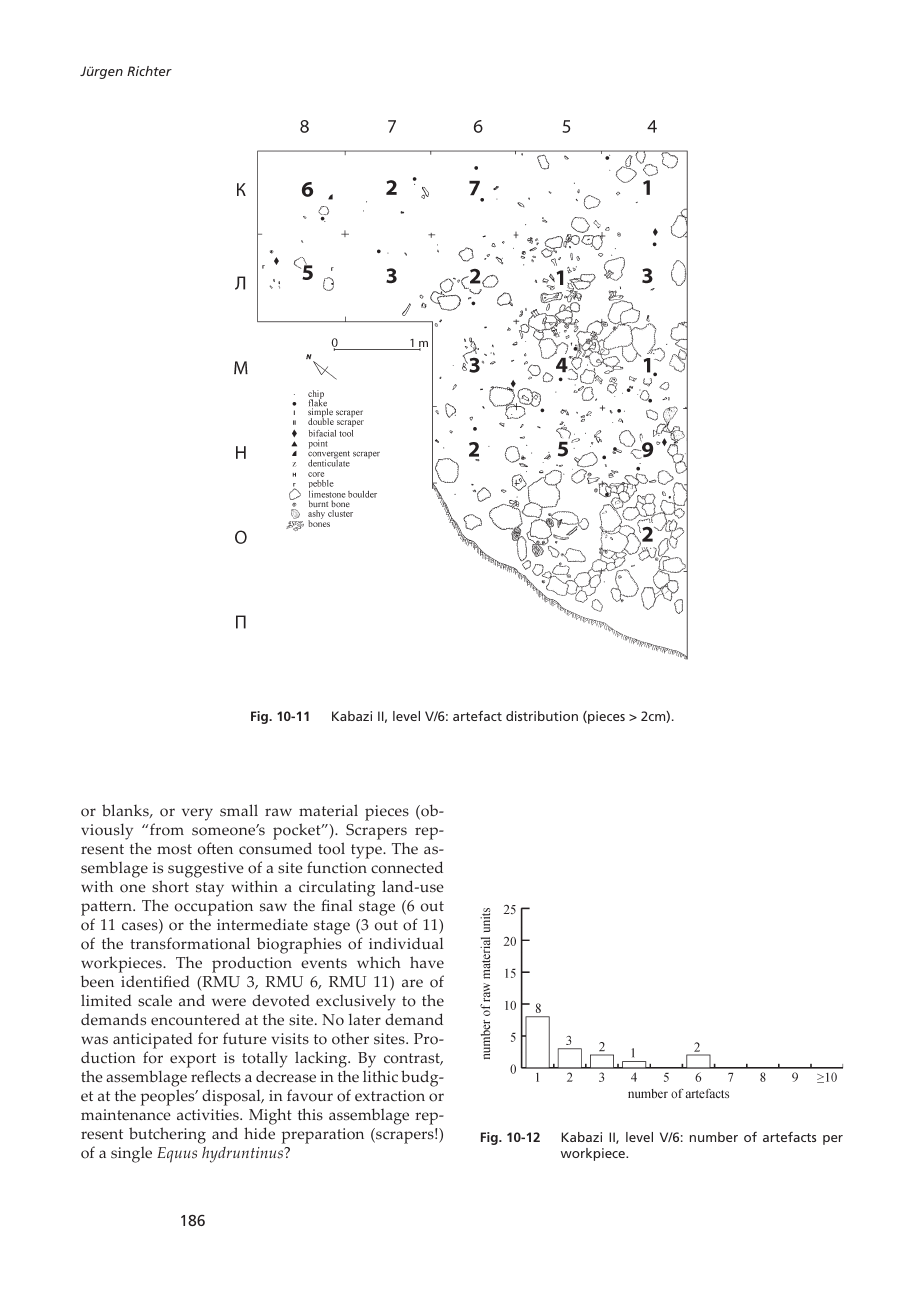 This image has height=1310, width=924. I want to click on raw, so click(278, 812).
